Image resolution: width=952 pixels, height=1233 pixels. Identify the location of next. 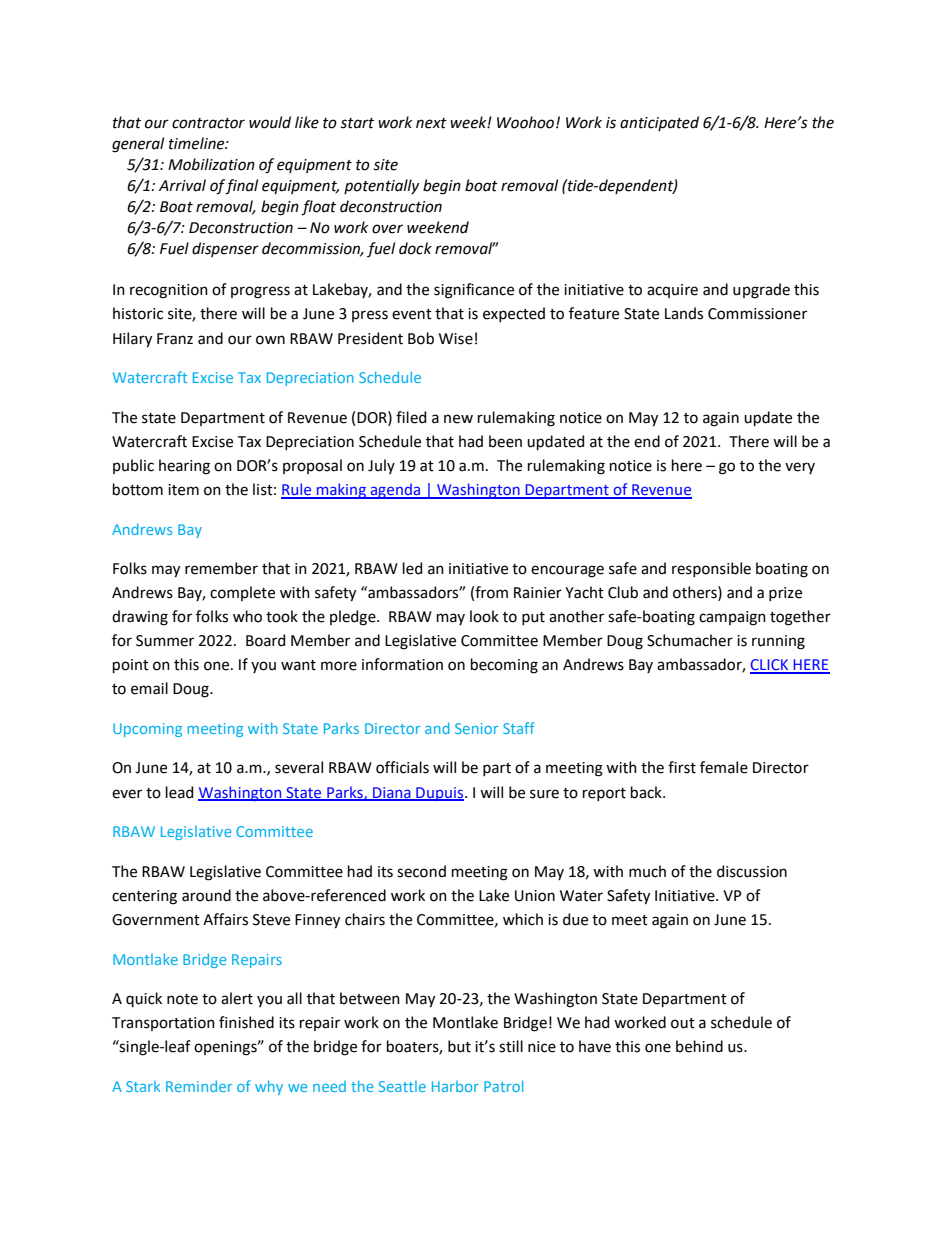
(431, 123).
